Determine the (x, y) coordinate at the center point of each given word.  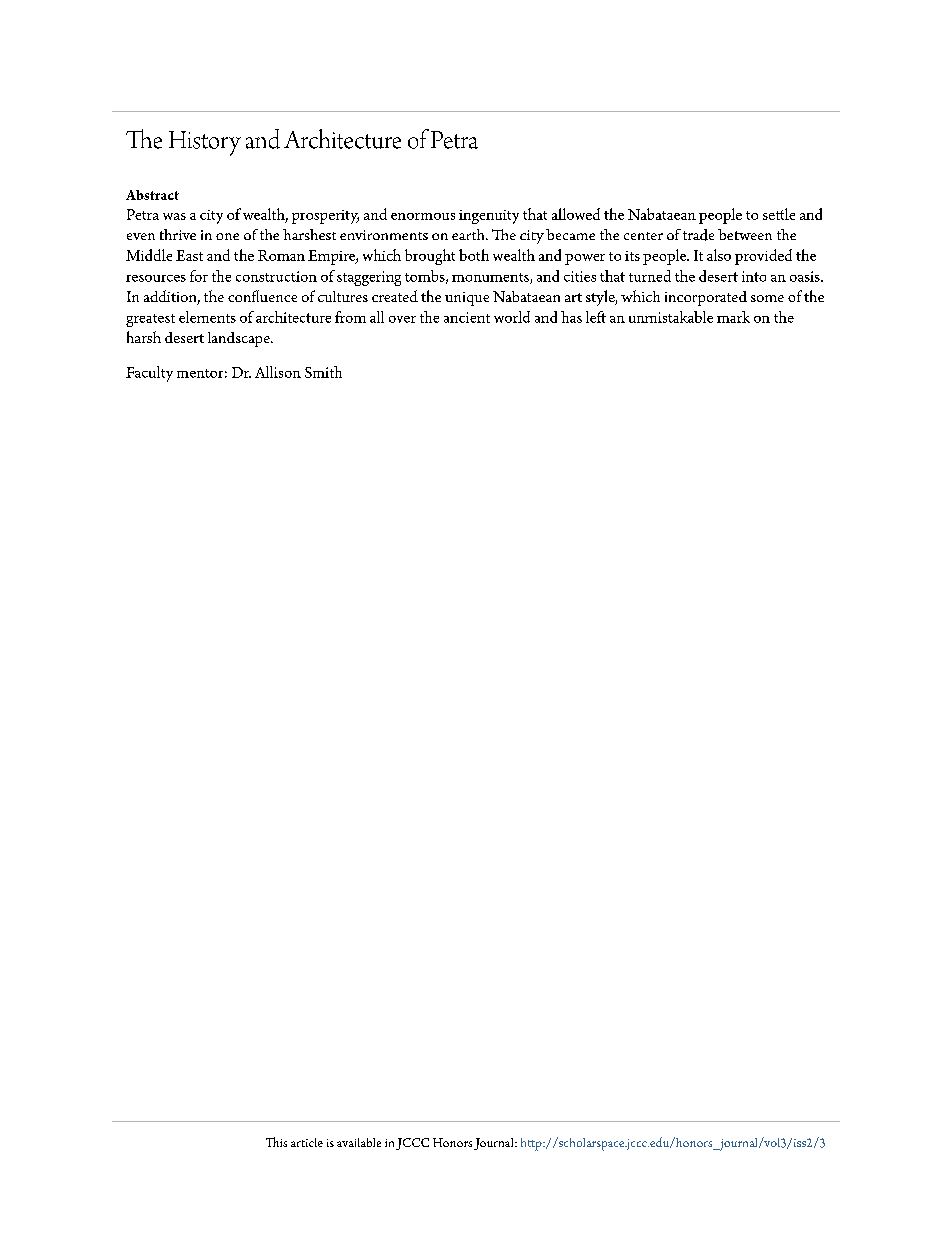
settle (779, 214)
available (359, 1142)
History (205, 143)
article (307, 1142)
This (276, 1142)
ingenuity (489, 217)
